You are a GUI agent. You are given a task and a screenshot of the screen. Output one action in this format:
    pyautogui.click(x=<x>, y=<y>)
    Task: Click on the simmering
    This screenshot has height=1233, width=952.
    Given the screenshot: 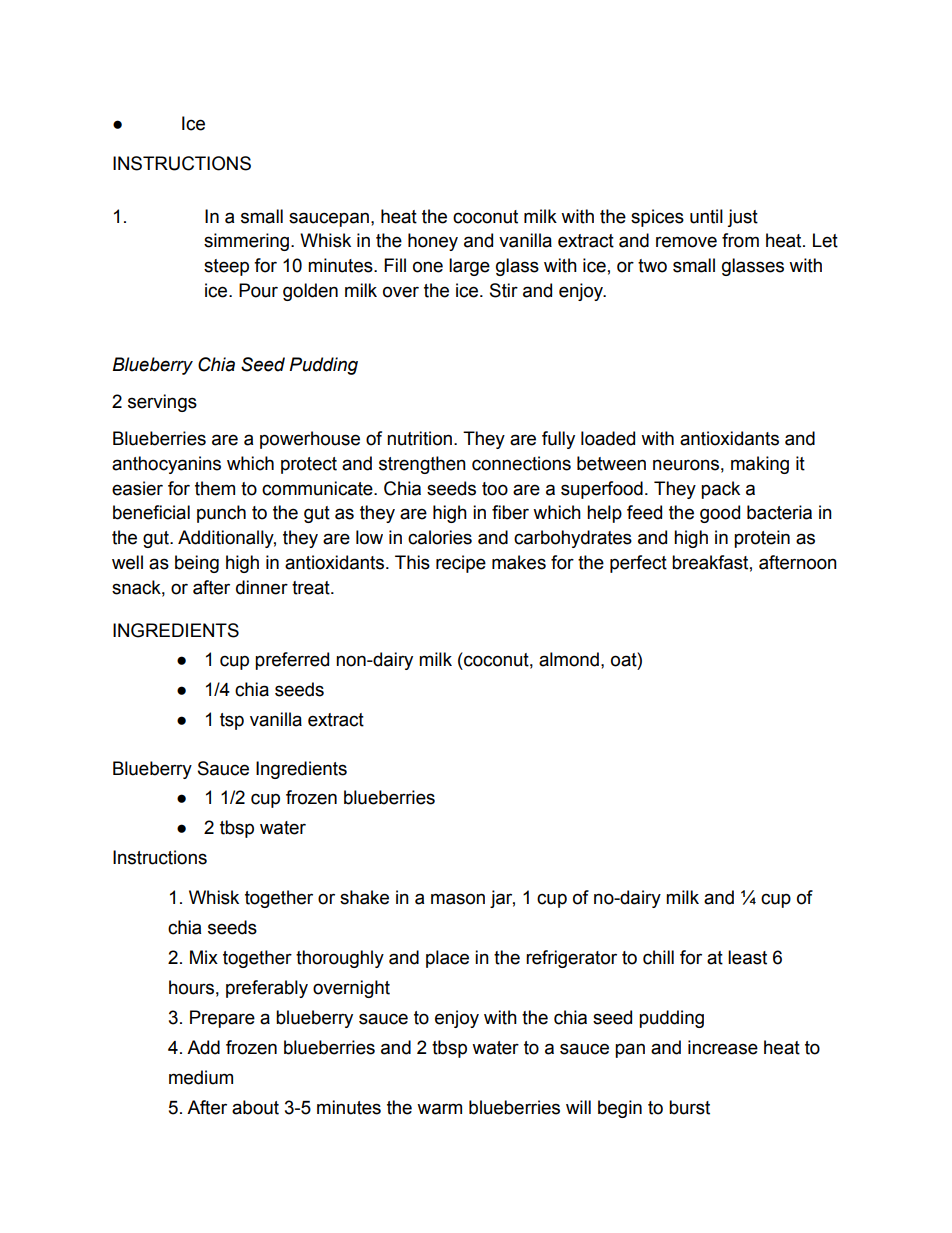 What is the action you would take?
    pyautogui.click(x=246, y=242)
